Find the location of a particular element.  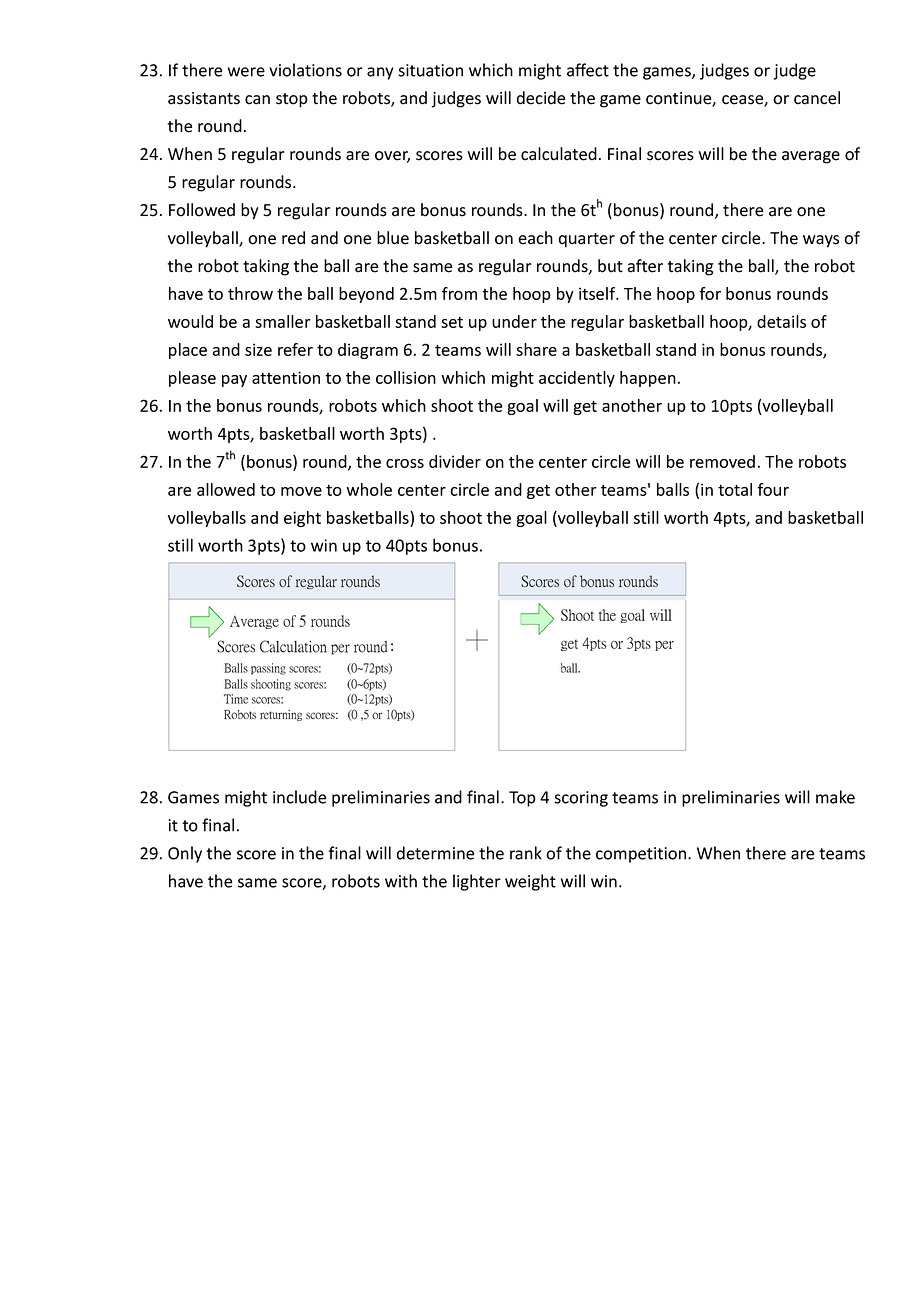

stop is located at coordinates (292, 100).
